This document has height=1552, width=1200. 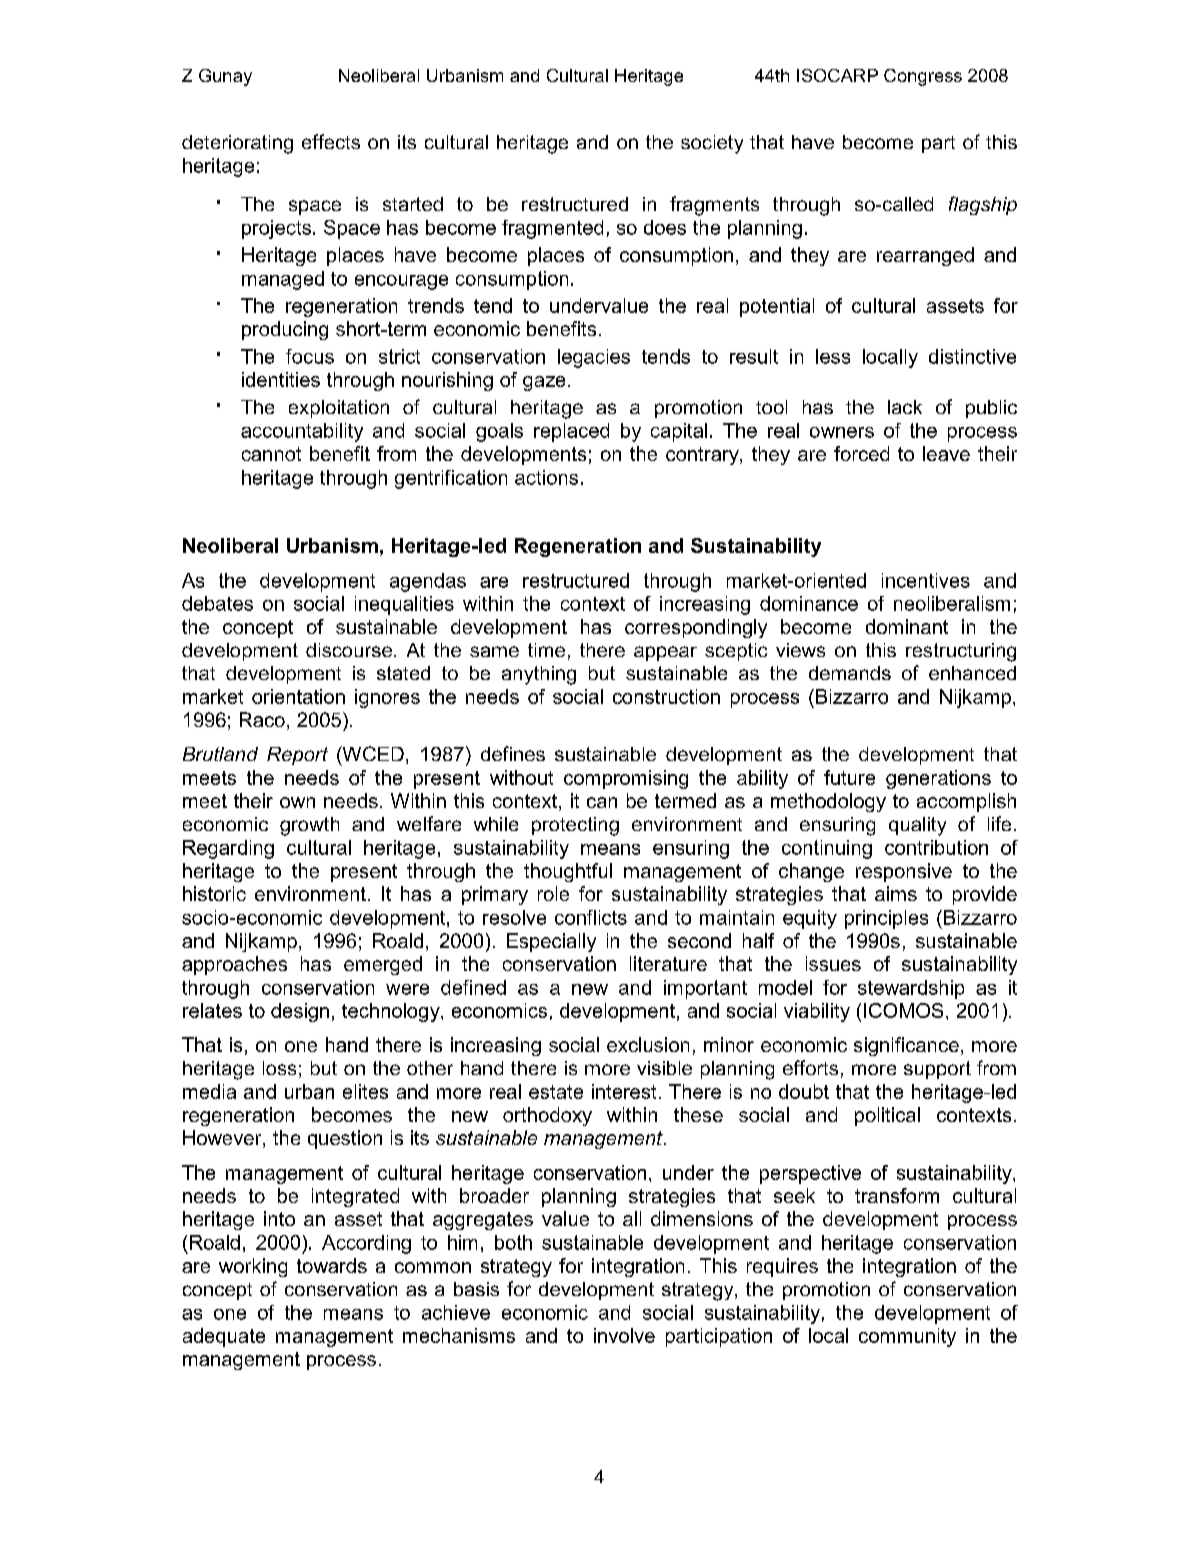 I want to click on lack, so click(x=905, y=407).
